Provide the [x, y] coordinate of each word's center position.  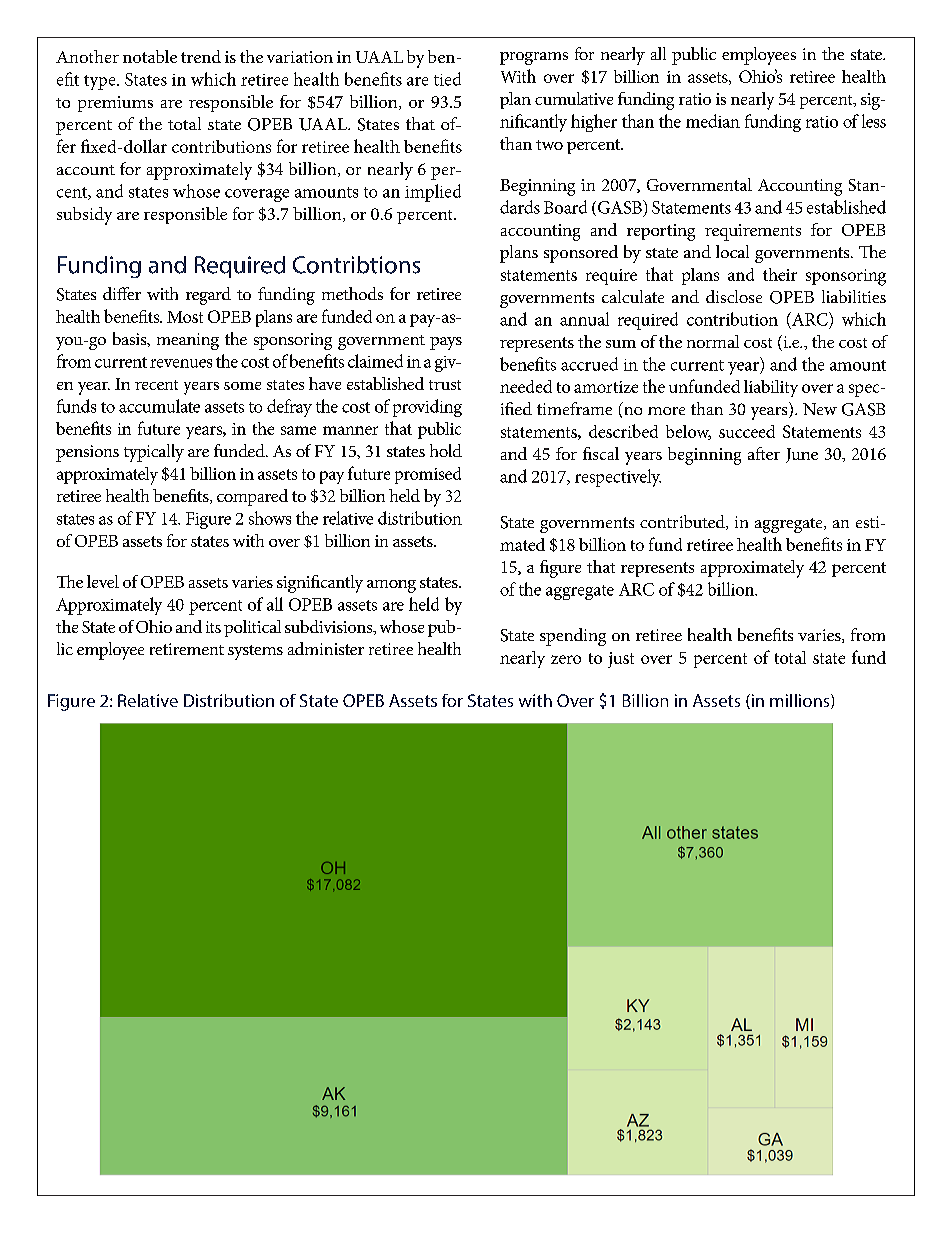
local [732, 251]
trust [445, 385]
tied [447, 79]
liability [771, 388]
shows [270, 518]
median [713, 121]
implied [433, 193]
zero [566, 659]
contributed [683, 522]
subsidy [84, 216]
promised [428, 475]
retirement [187, 649]
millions [801, 701]
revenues [181, 363]
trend [201, 56]
